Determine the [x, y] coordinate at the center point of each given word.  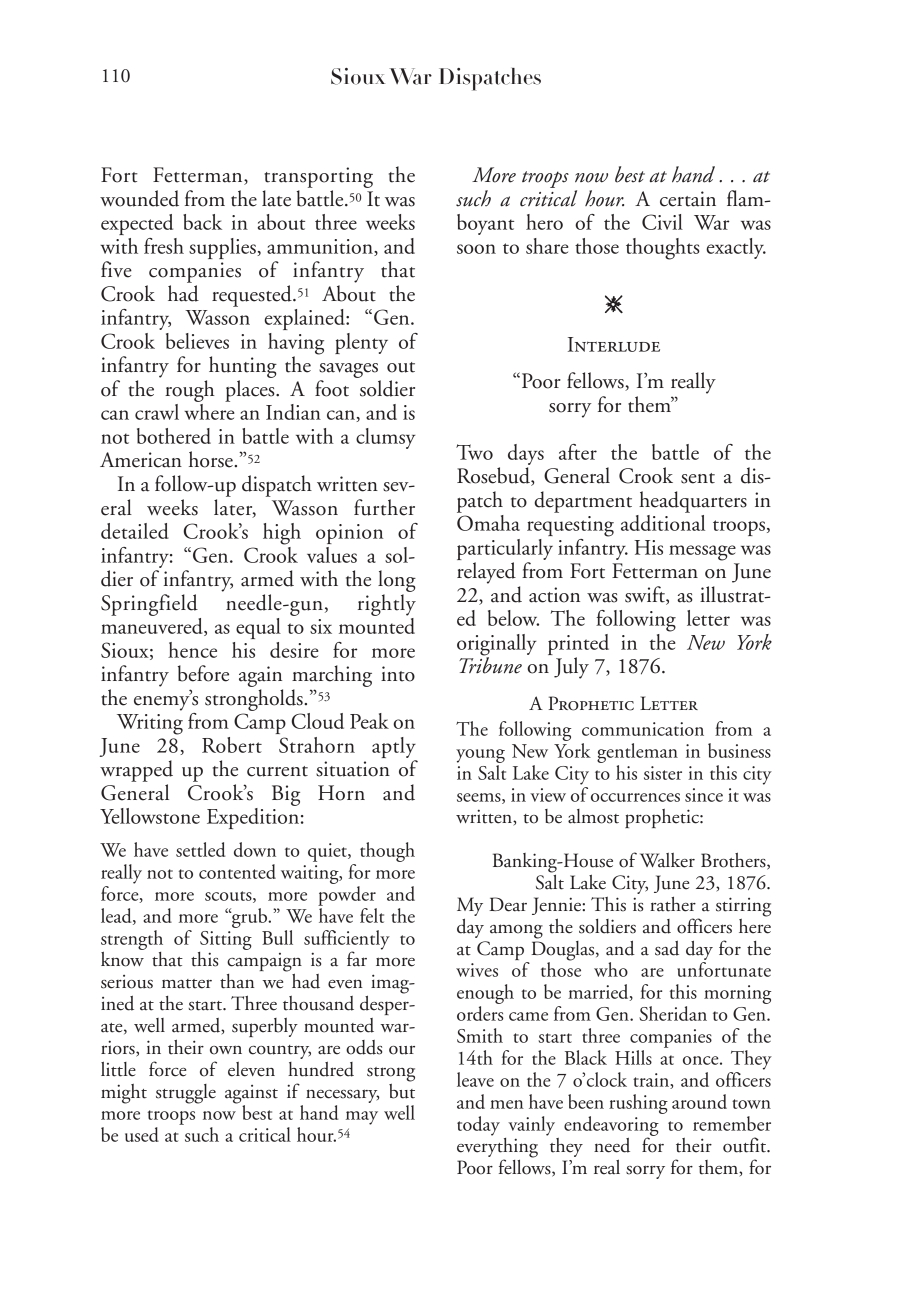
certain [688, 199]
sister [663, 773]
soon [476, 249]
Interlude [614, 344]
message [702, 553]
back [202, 222]
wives [477, 970]
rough [190, 391]
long [397, 581]
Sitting [226, 940]
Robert [232, 745]
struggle [186, 1094]
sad [667, 948]
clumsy [385, 438]
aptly [394, 747]
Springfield [149, 605]
